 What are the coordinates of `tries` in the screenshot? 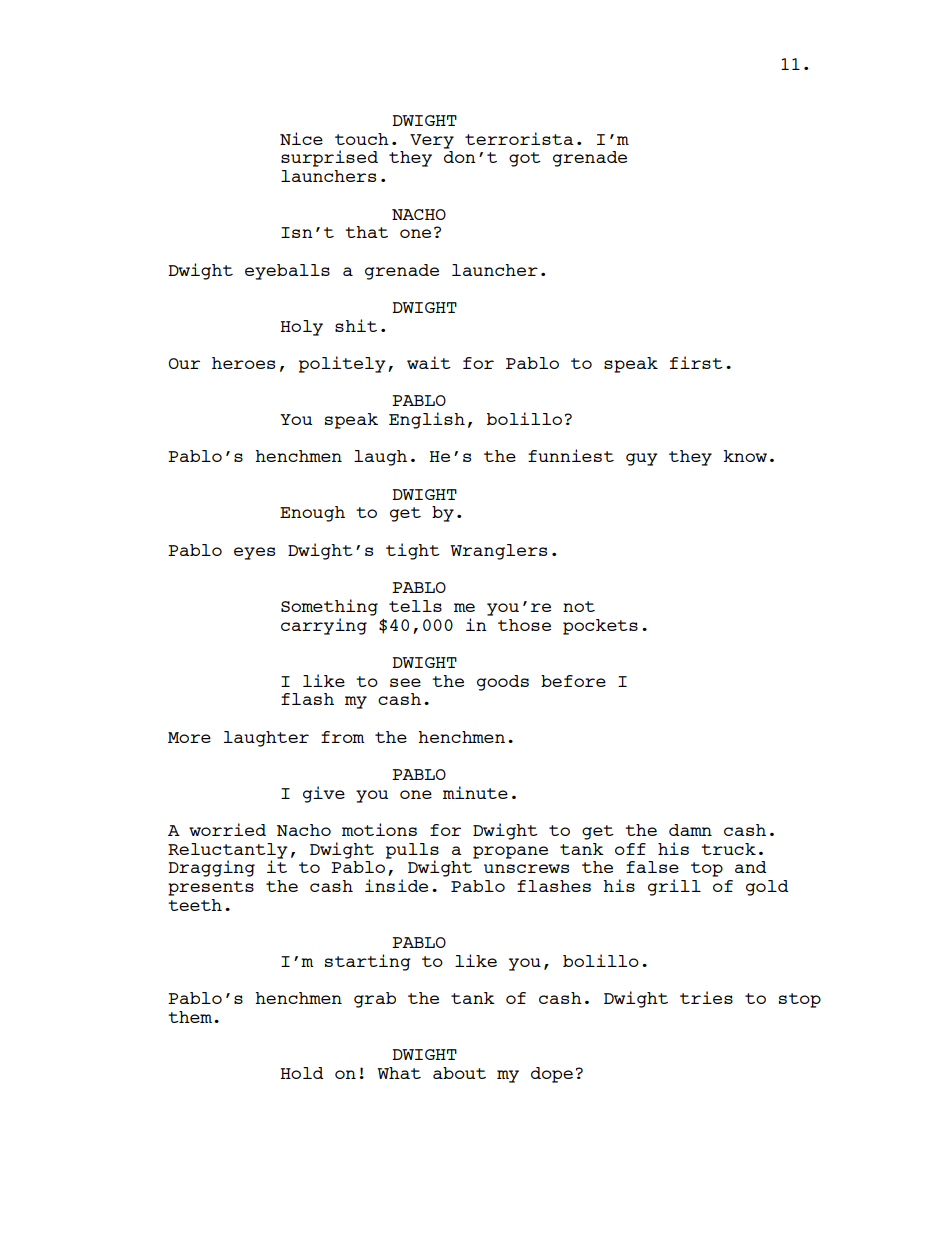 It's located at (706, 997).
